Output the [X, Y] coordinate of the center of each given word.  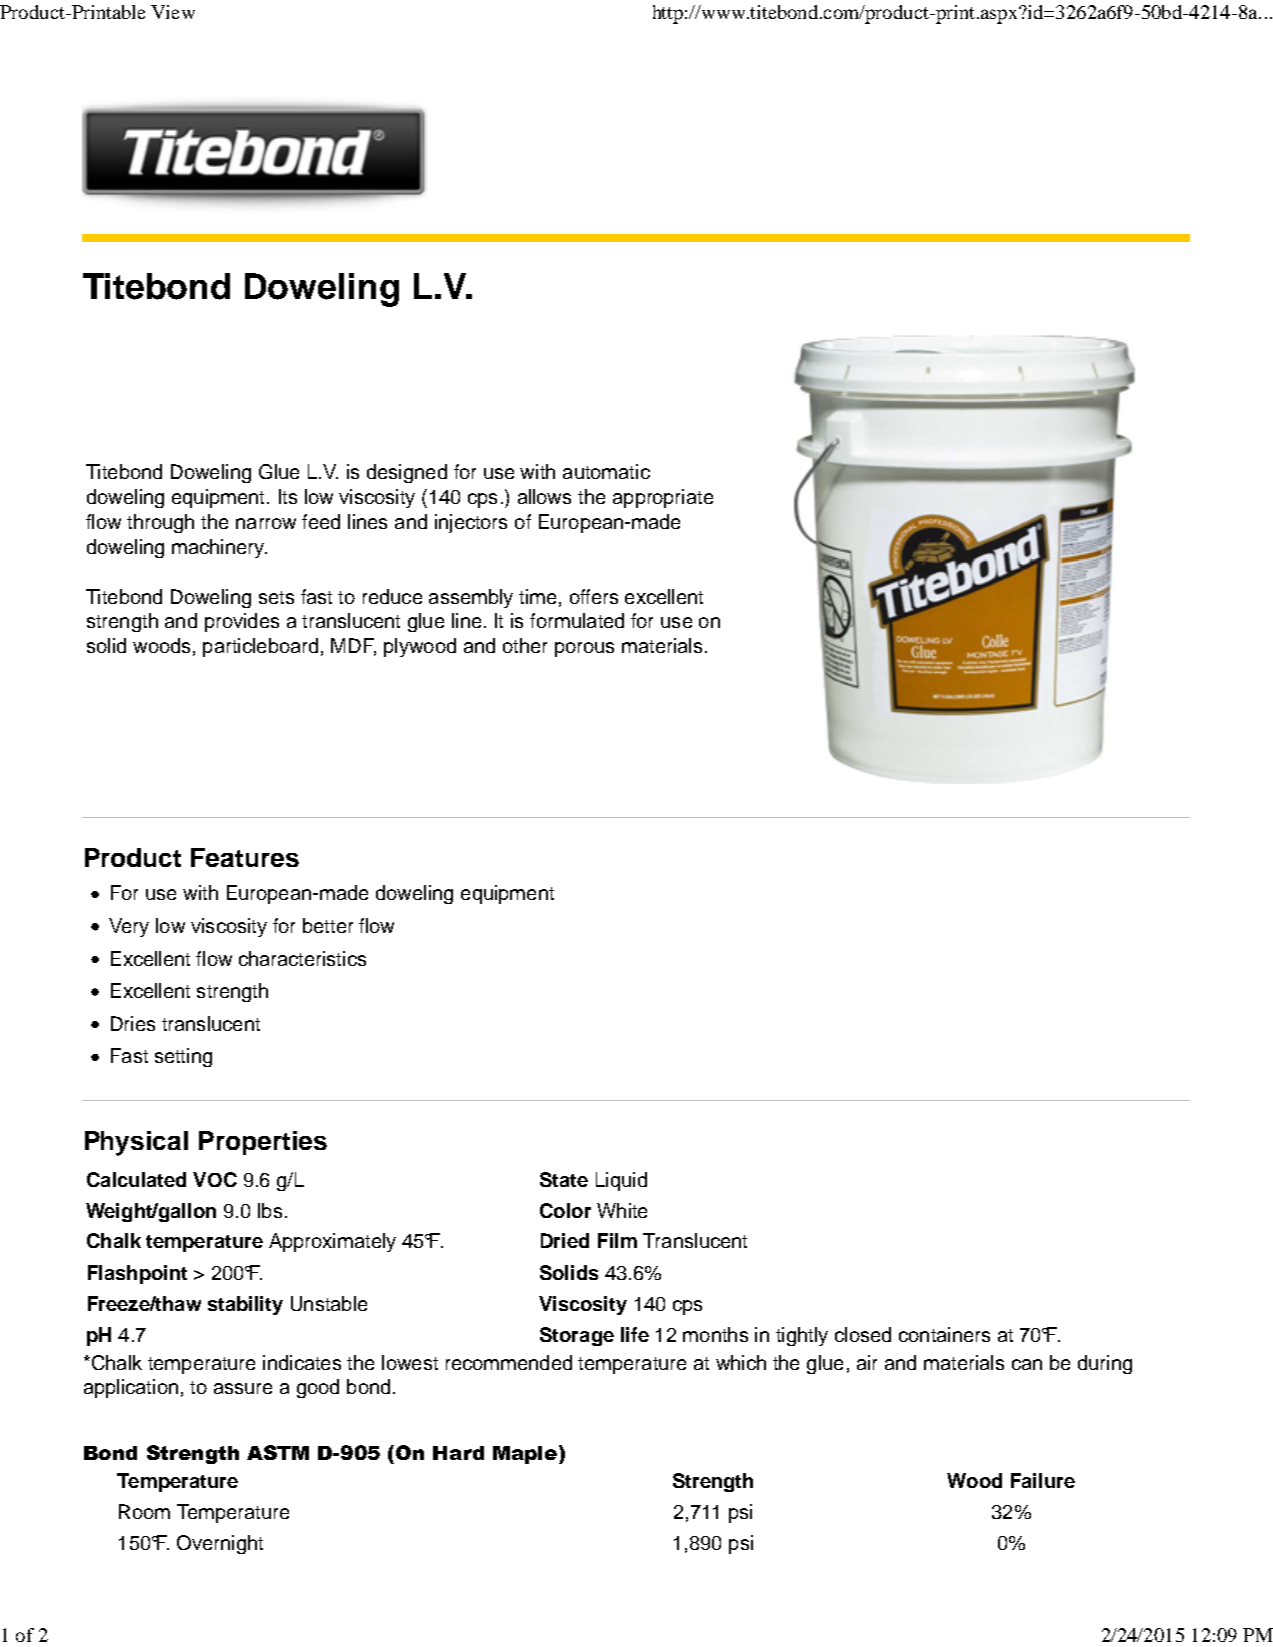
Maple [526, 1454]
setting [183, 1057]
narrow [266, 523]
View [173, 12]
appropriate [663, 498]
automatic [606, 471]
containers [944, 1334]
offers [594, 596]
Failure [1043, 1480]
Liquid [621, 1181]
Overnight [220, 1544]
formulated [577, 620]
